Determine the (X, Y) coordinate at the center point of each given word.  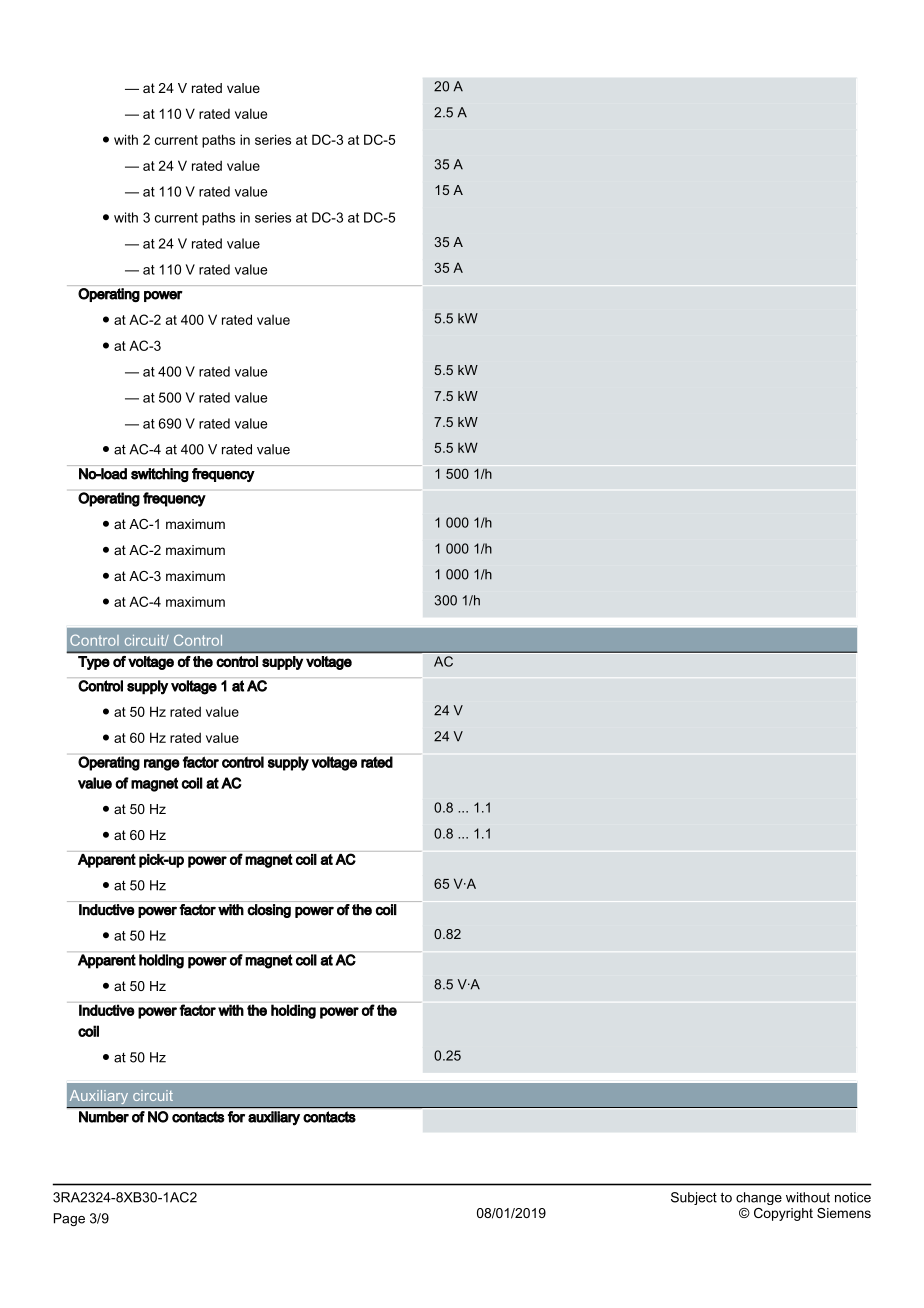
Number (104, 1117)
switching (160, 475)
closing (269, 911)
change (759, 1198)
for (236, 1117)
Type (94, 663)
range (162, 765)
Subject (694, 1198)
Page (69, 1219)
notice (853, 1197)
